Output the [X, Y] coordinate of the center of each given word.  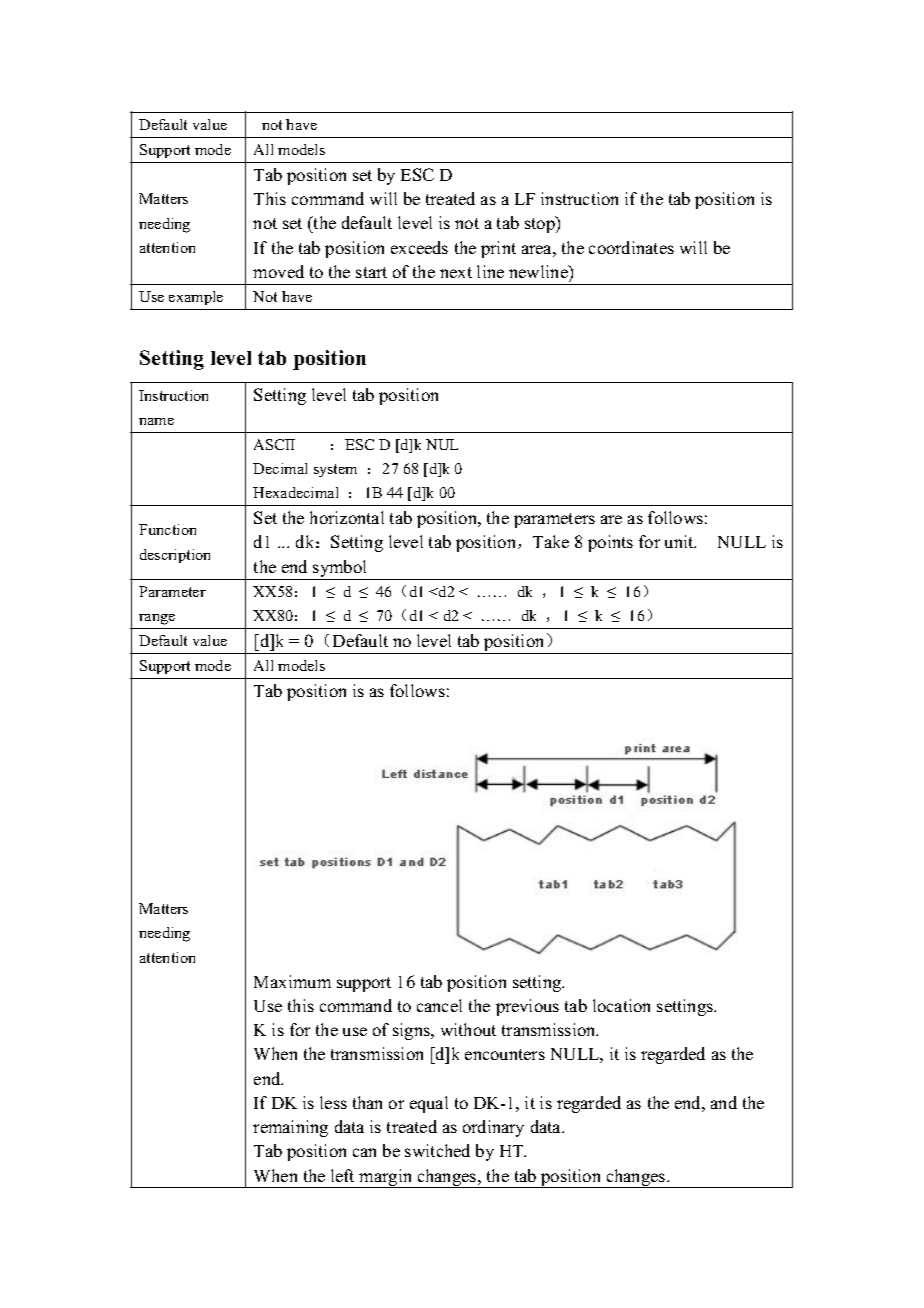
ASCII [274, 444]
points [610, 543]
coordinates [631, 247]
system [335, 470]
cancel [439, 1005]
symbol [340, 570]
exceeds [419, 247]
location [621, 1005]
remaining [290, 1128]
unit [680, 541]
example [196, 298]
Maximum [292, 981]
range [157, 619]
